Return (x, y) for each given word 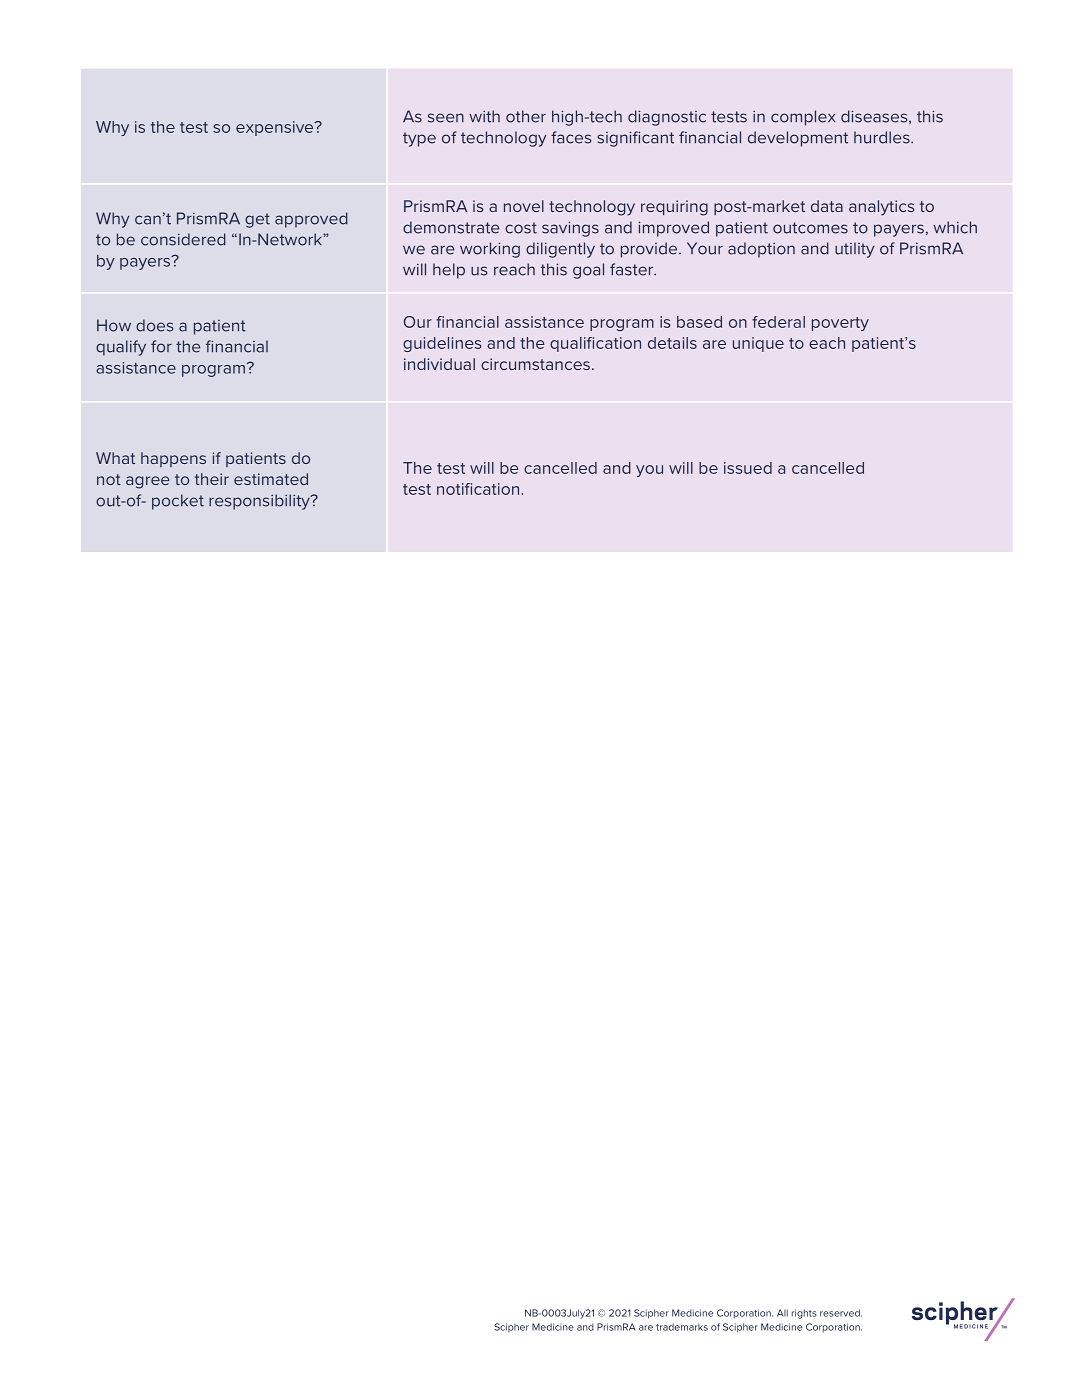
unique (758, 344)
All (782, 1313)
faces (571, 137)
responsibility (260, 502)
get (257, 220)
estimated (271, 479)
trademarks (682, 1327)
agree (148, 482)
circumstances (535, 364)
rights (804, 1314)
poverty (840, 324)
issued (748, 468)
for (161, 346)
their (212, 479)
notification (478, 489)
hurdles (883, 137)
